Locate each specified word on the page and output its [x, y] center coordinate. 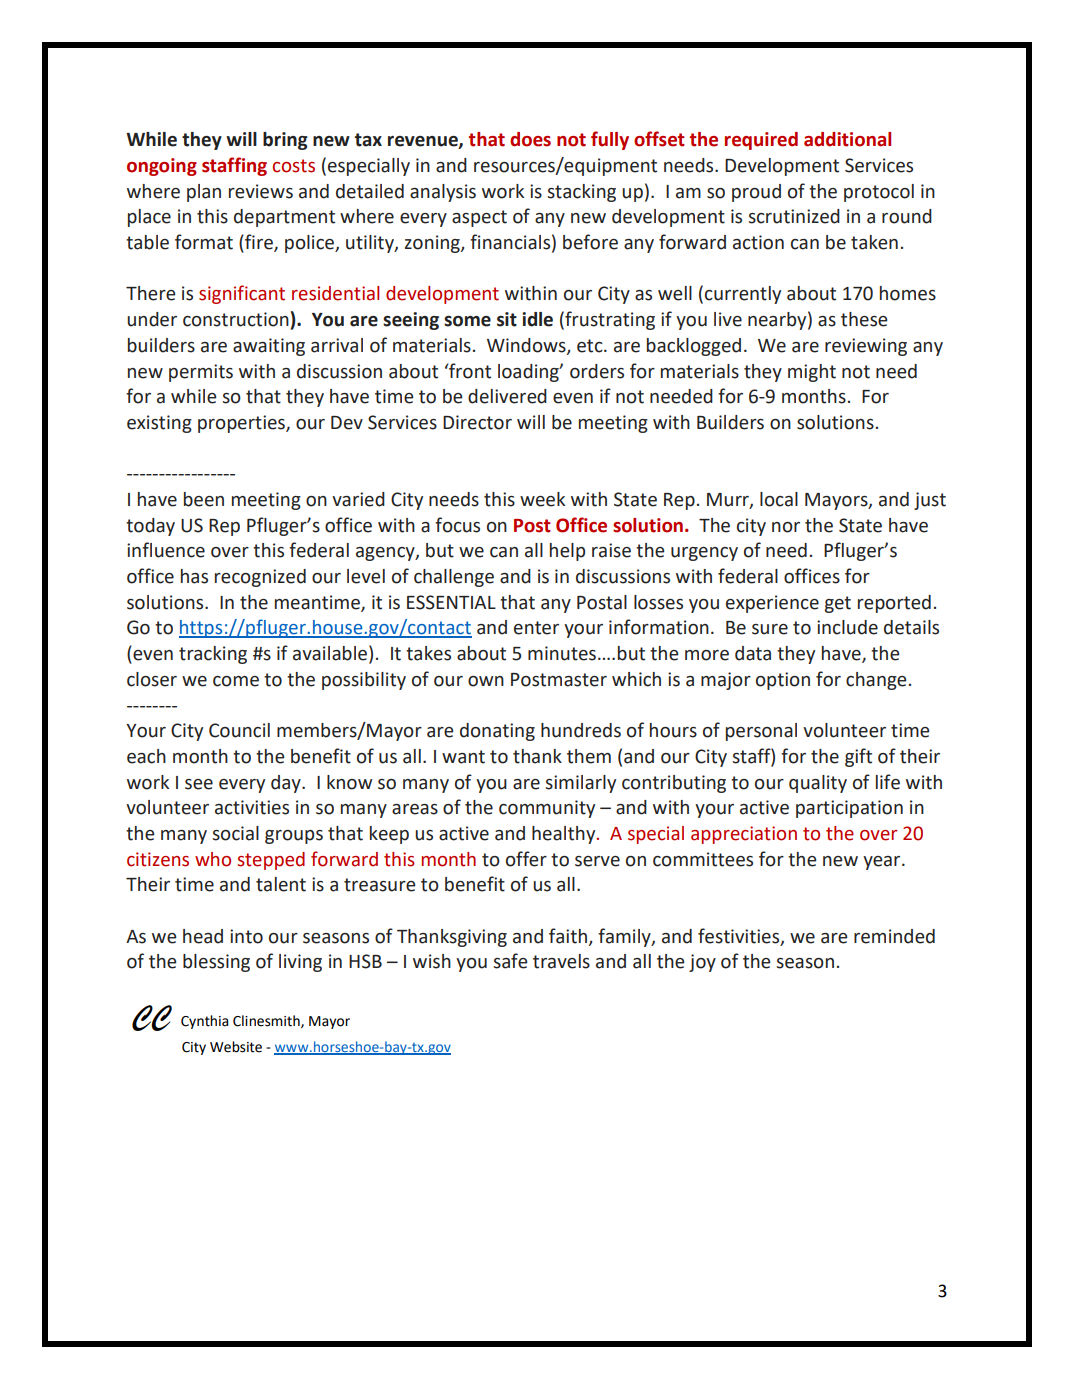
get [838, 604]
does [530, 139]
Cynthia [204, 1022]
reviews [261, 191]
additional [847, 139]
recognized [260, 578]
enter [536, 628]
